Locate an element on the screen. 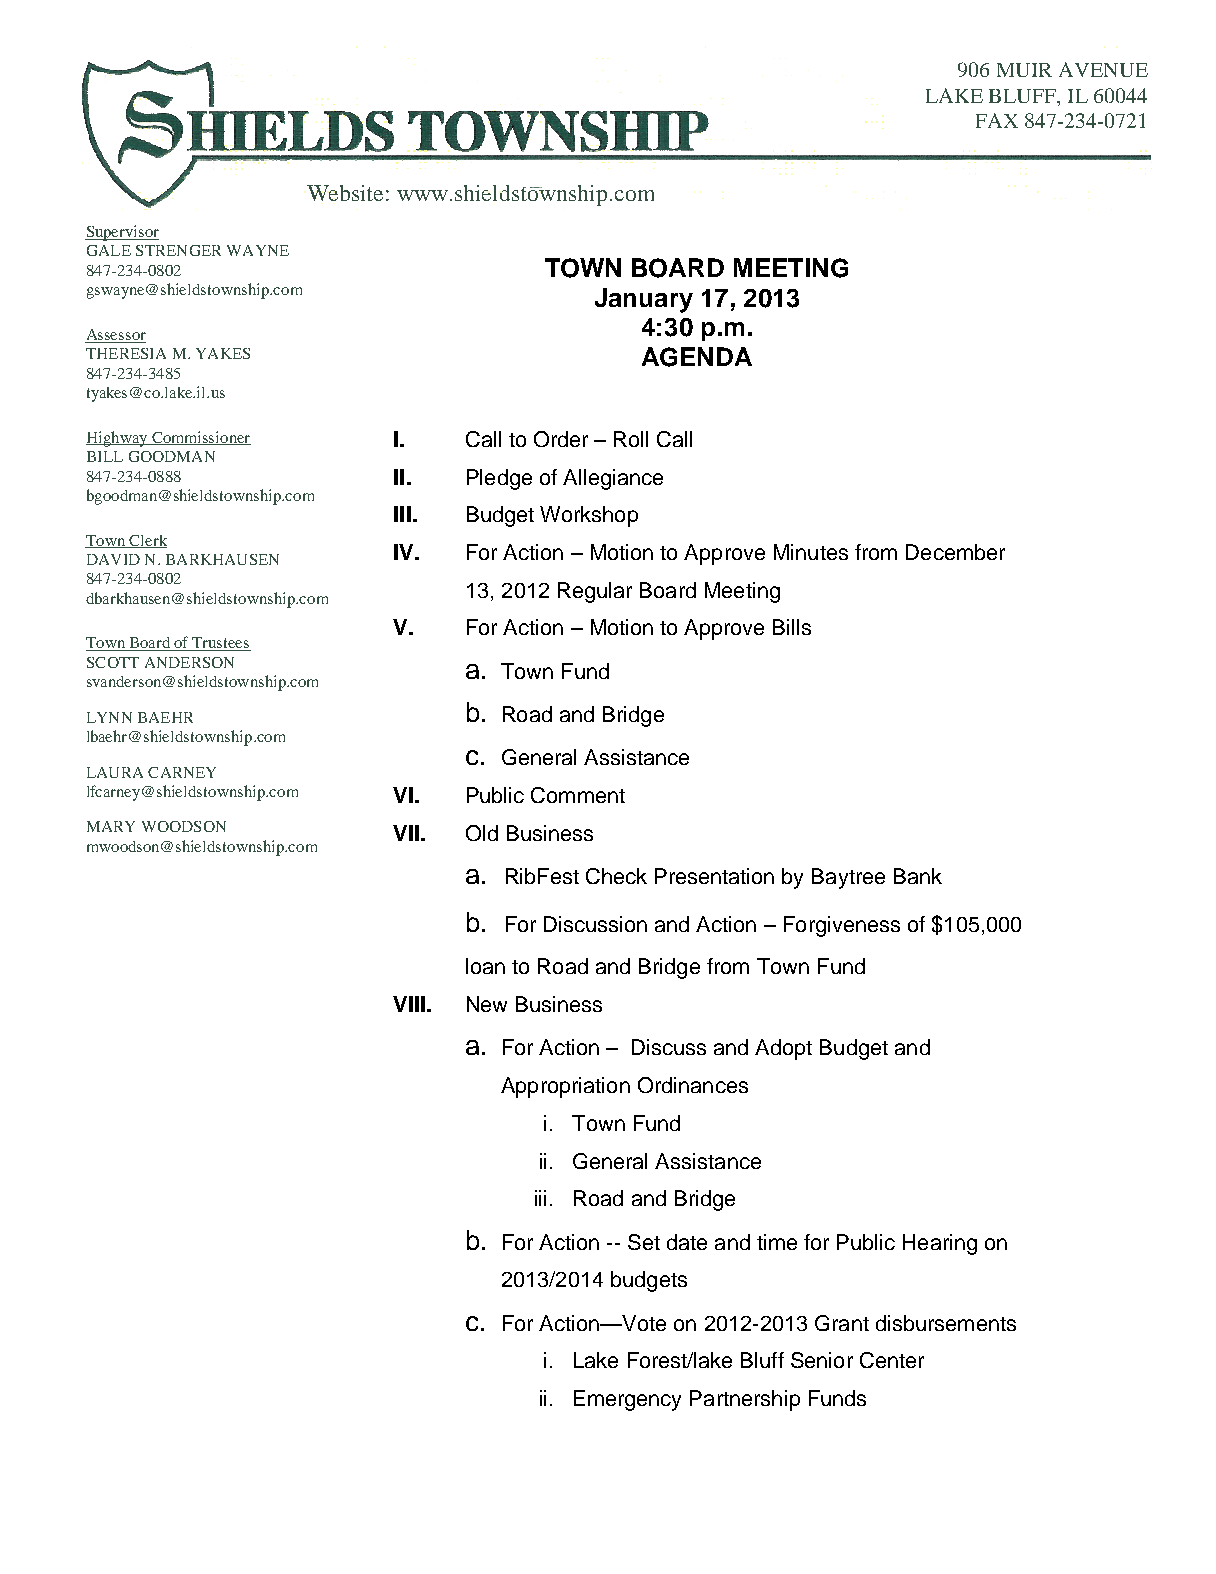  January is located at coordinates (644, 300).
